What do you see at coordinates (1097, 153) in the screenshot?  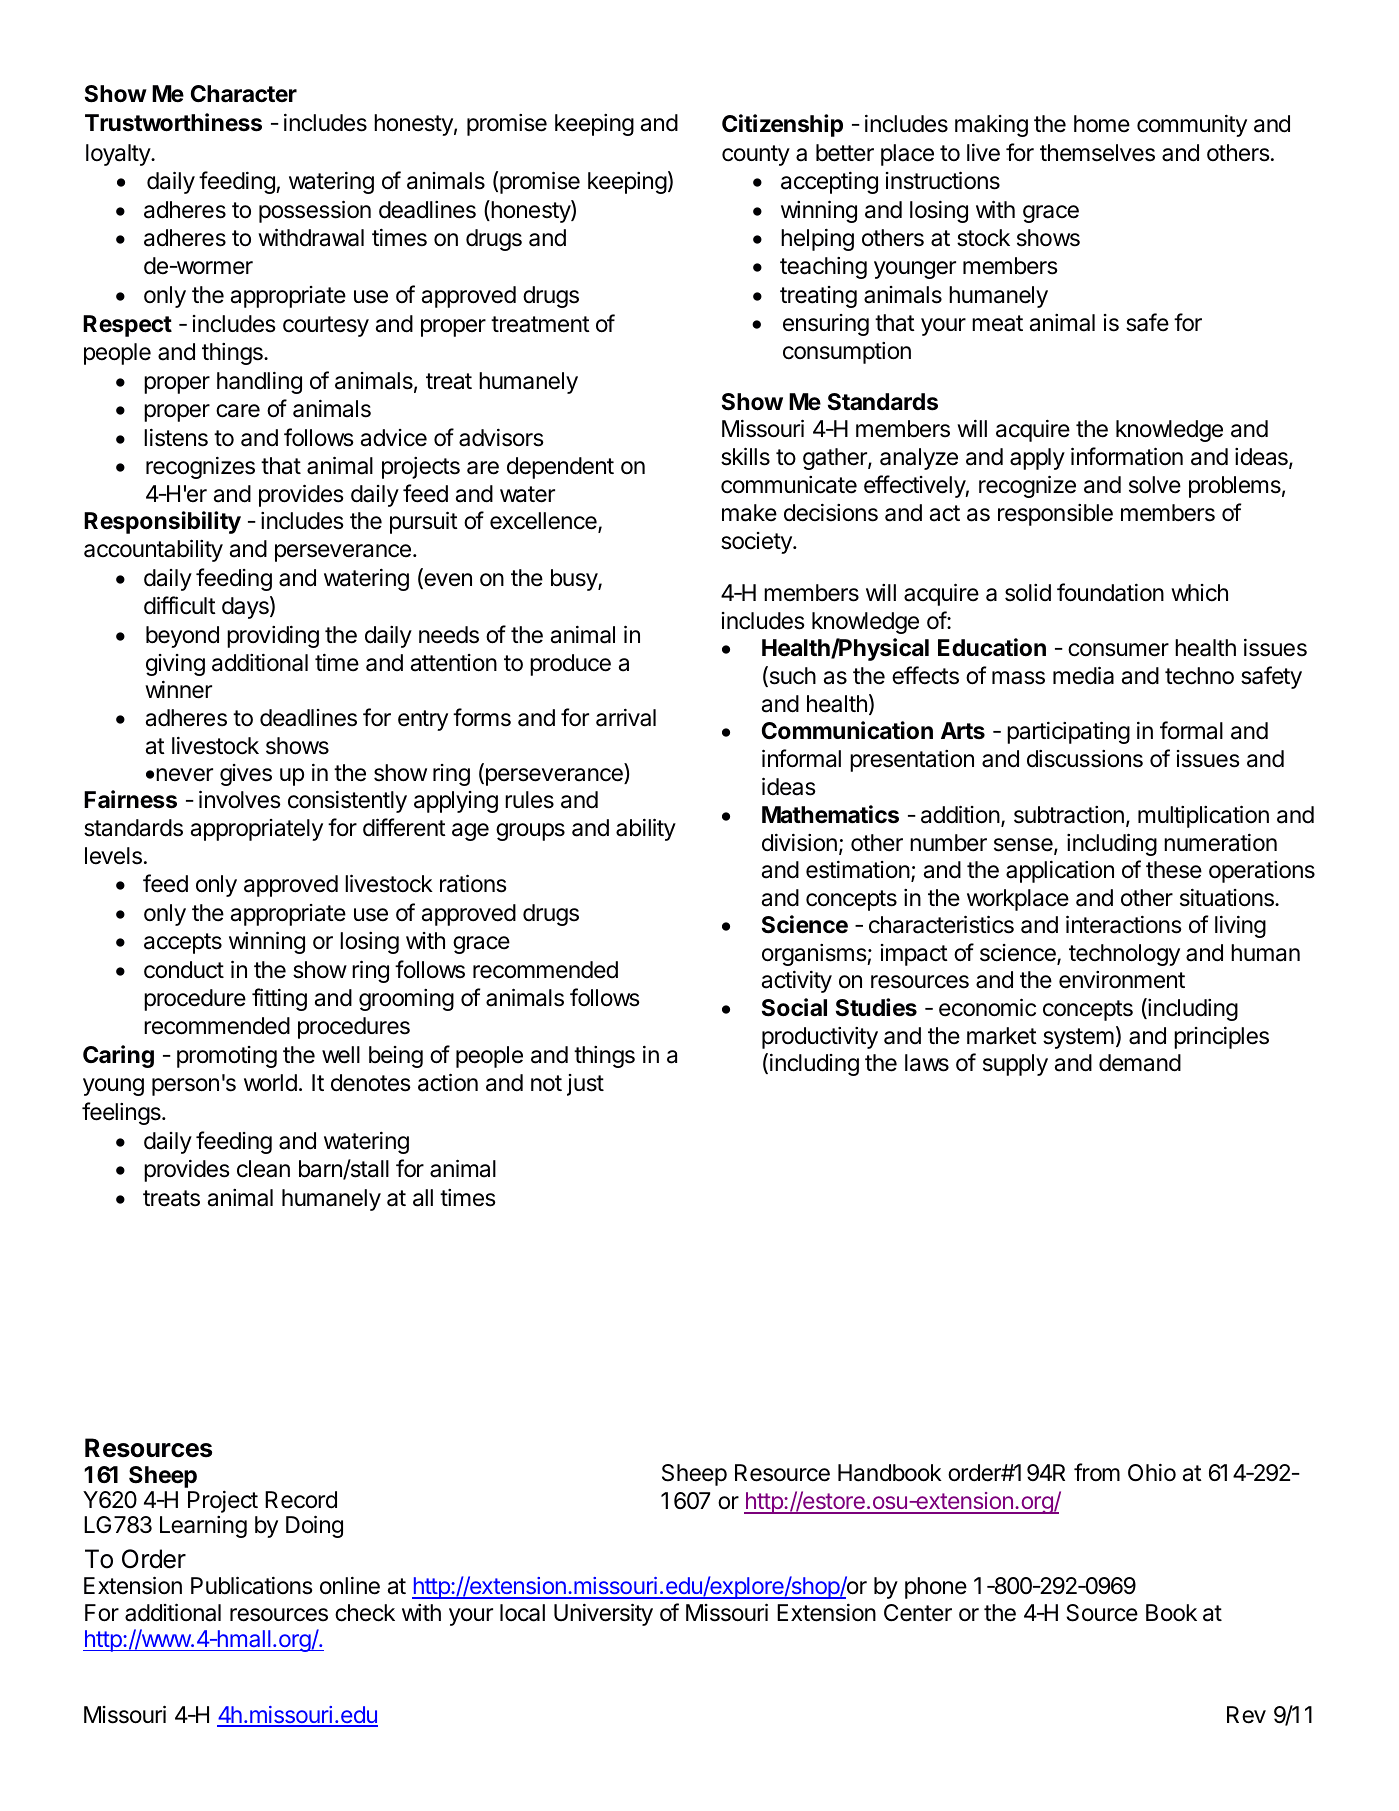 I see `themselves` at bounding box center [1097, 153].
